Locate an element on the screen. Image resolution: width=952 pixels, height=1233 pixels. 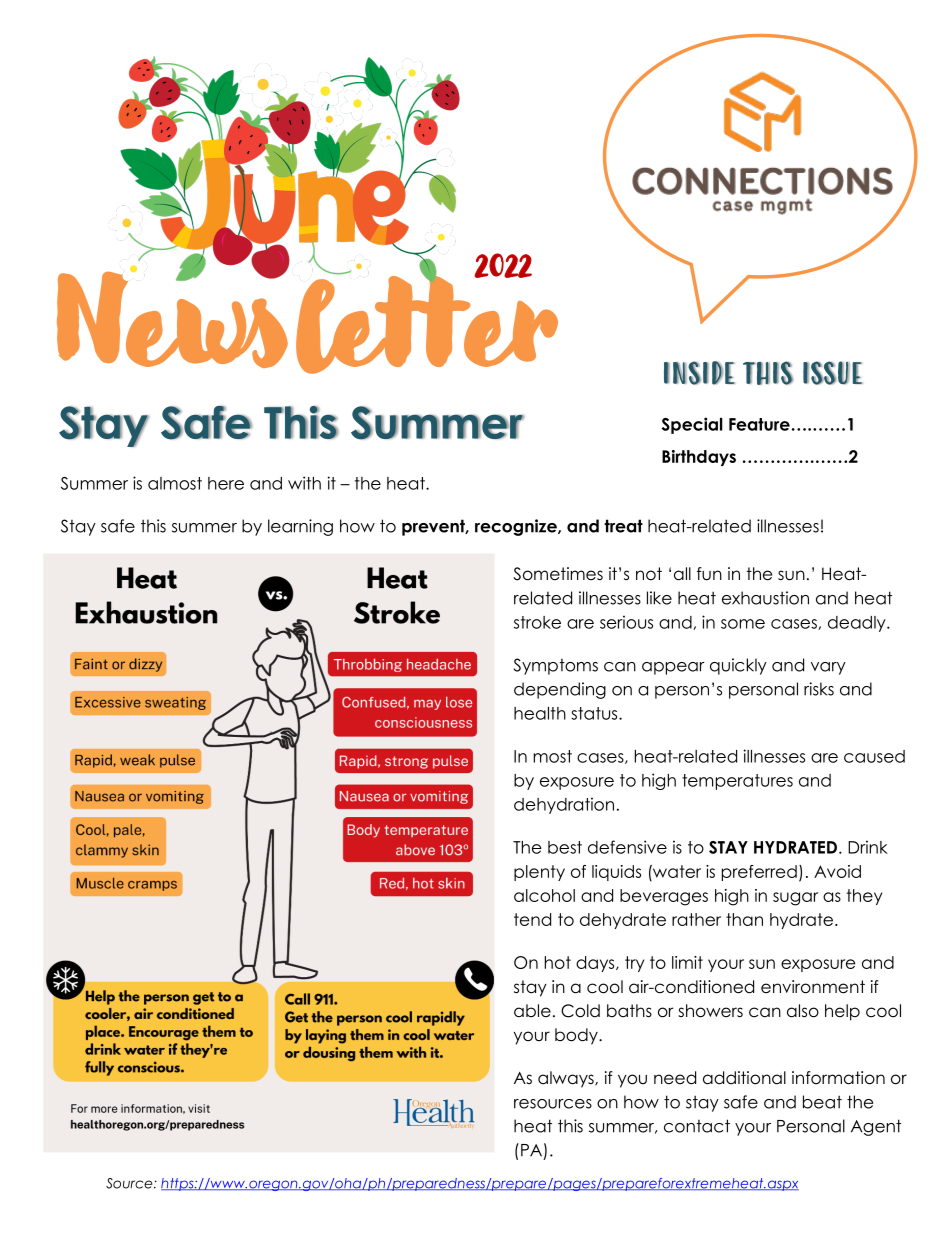
ISSUE is located at coordinates (833, 373).
